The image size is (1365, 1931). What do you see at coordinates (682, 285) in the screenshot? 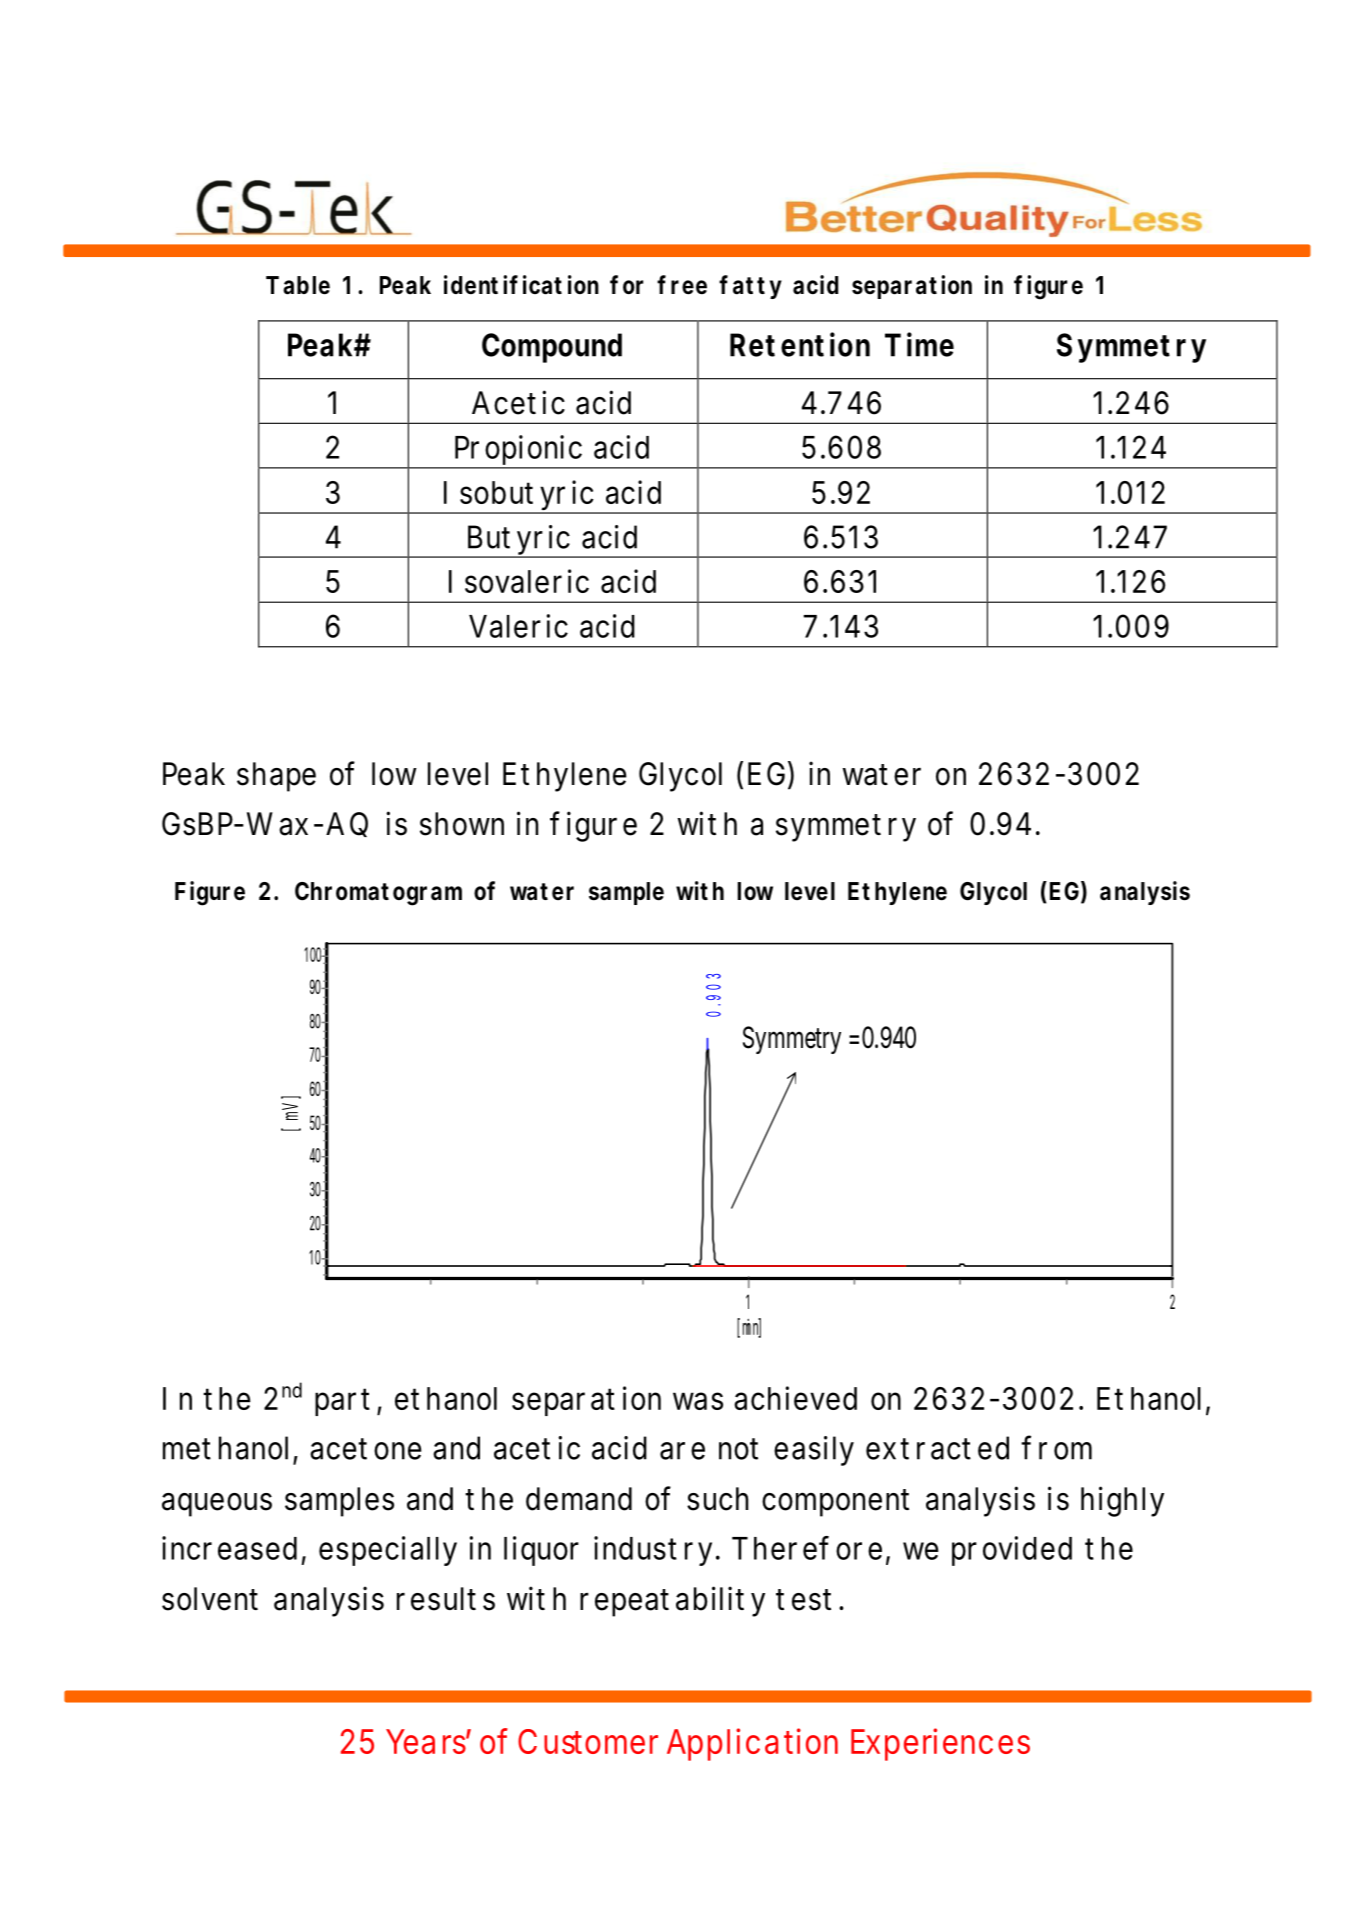
I see `free` at bounding box center [682, 285].
